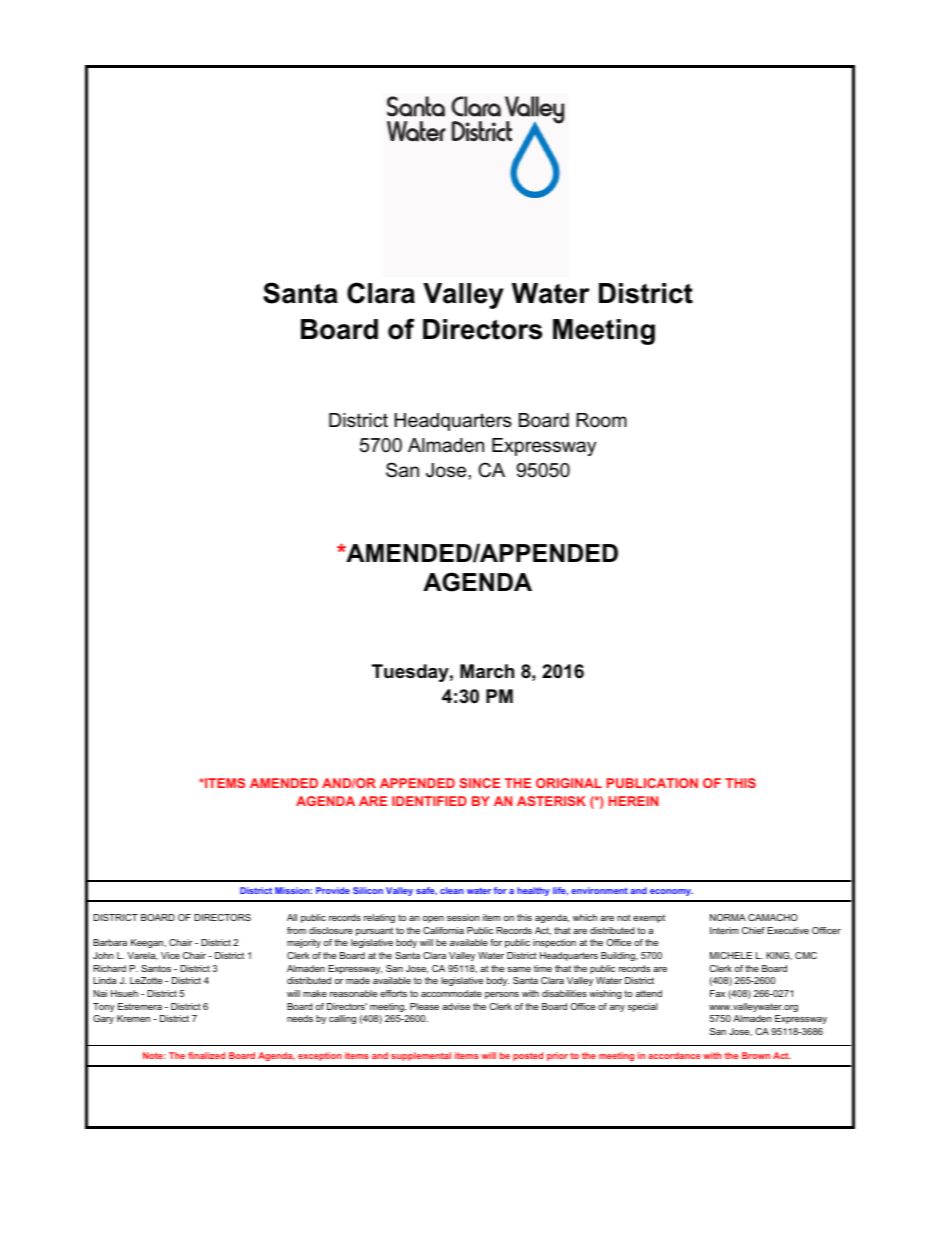 The image size is (952, 1233). I want to click on SINCE, so click(479, 783).
